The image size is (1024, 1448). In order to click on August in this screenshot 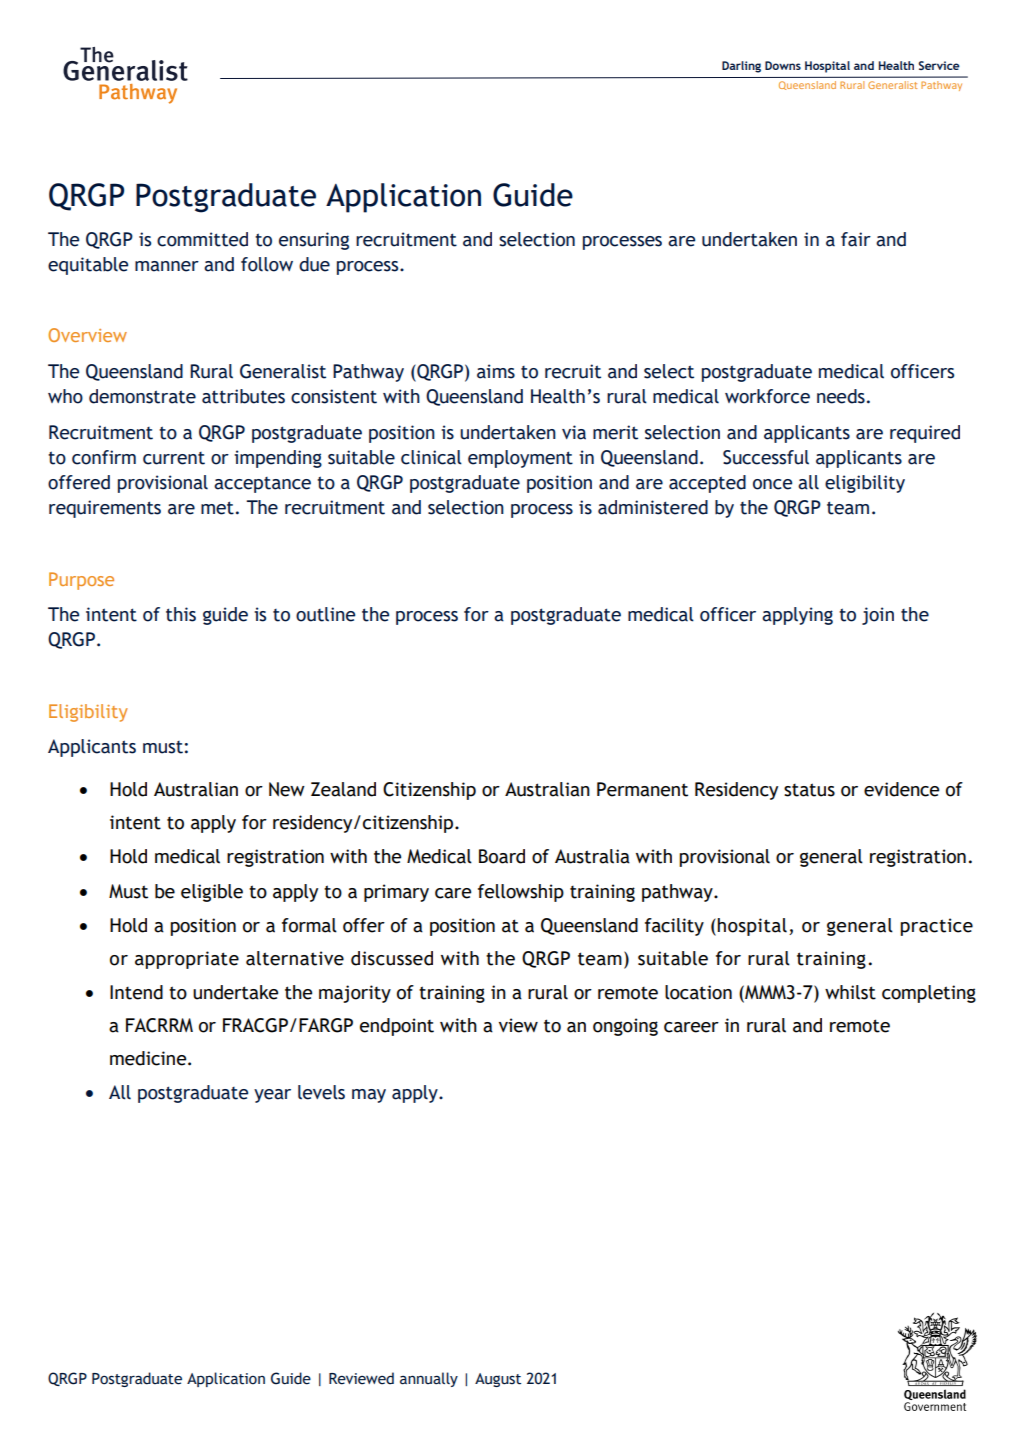, I will do `click(498, 1380)`.
